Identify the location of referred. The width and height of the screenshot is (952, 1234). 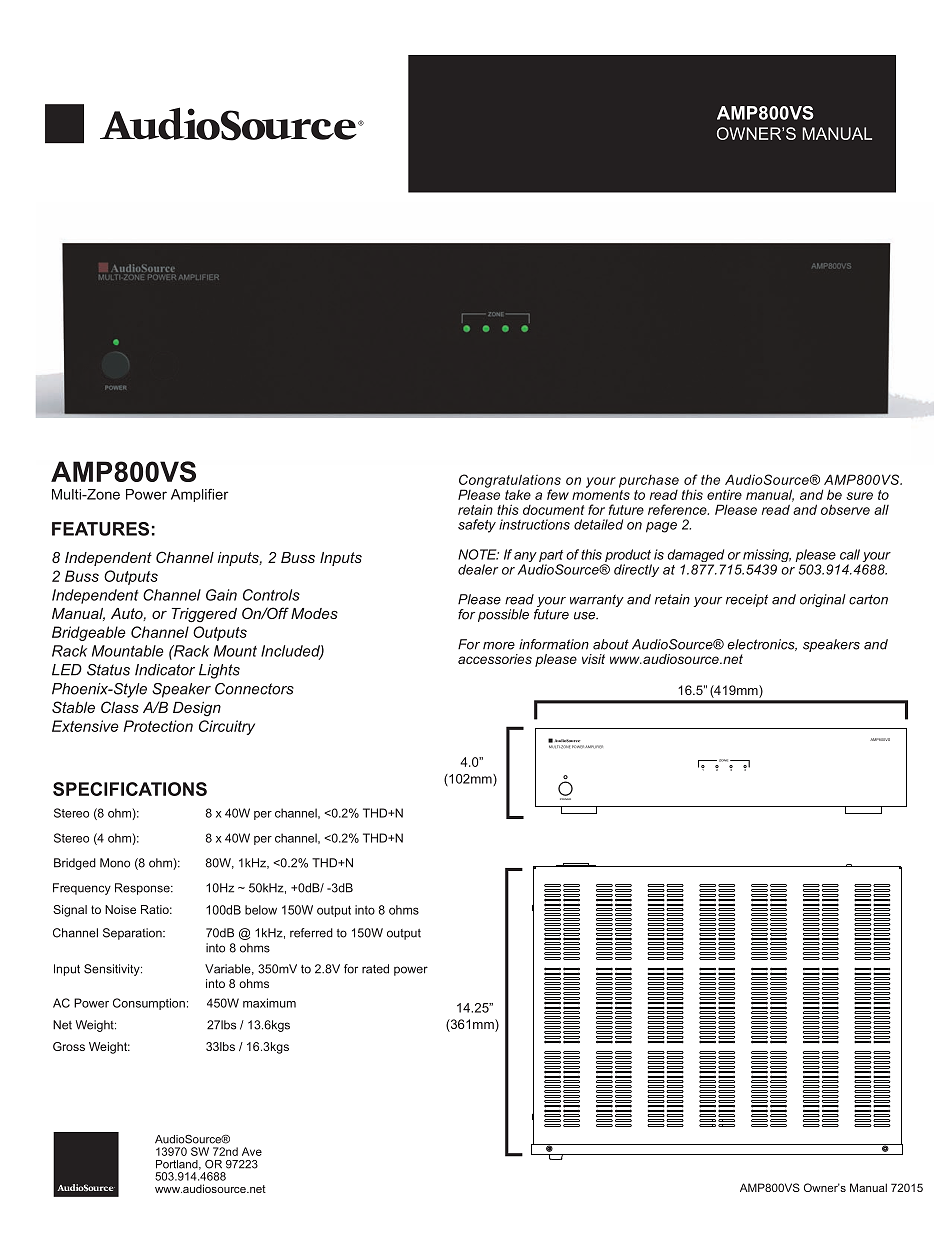
(311, 933).
